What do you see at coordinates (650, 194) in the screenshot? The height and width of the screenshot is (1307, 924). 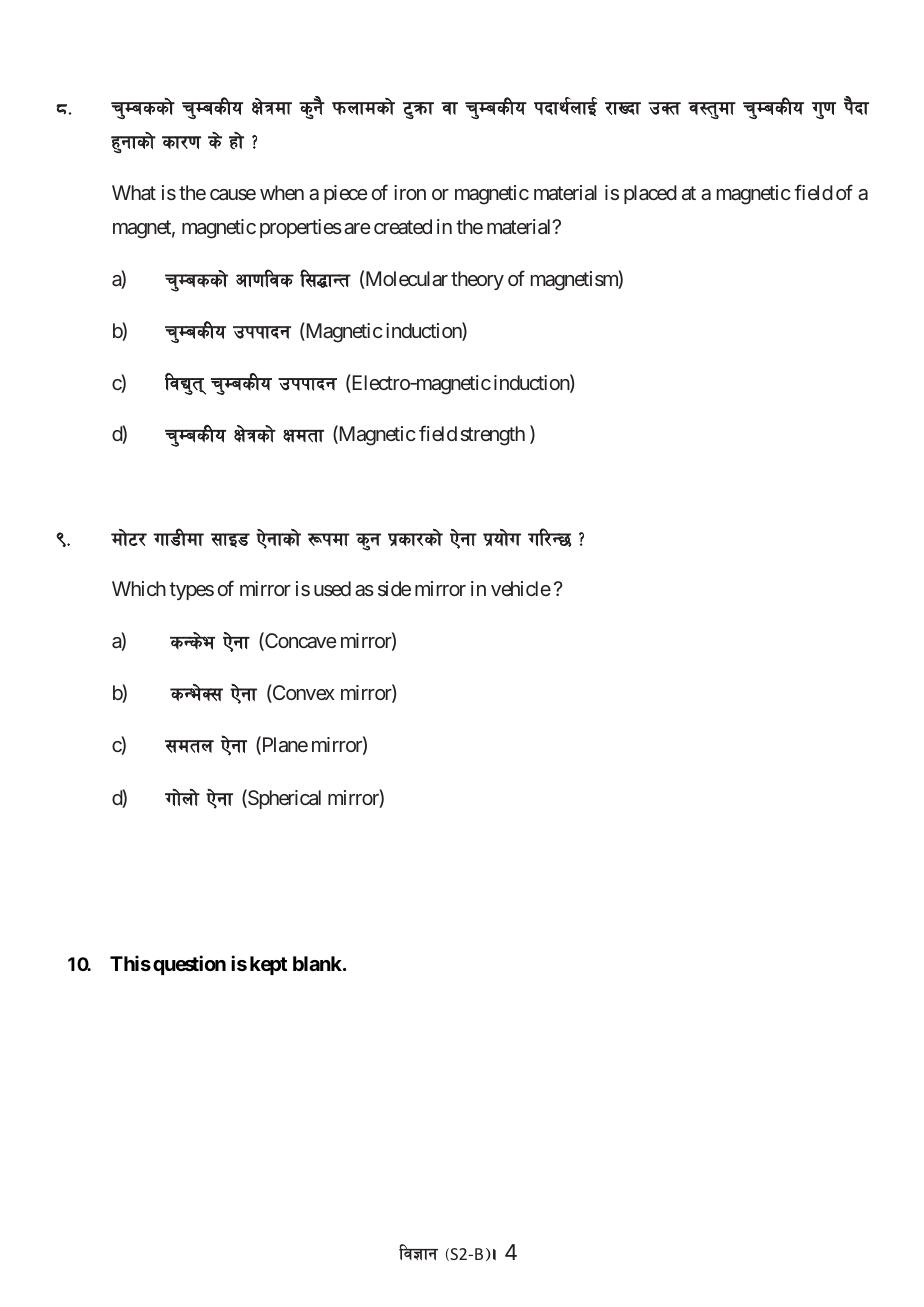 I see `placed` at bounding box center [650, 194].
